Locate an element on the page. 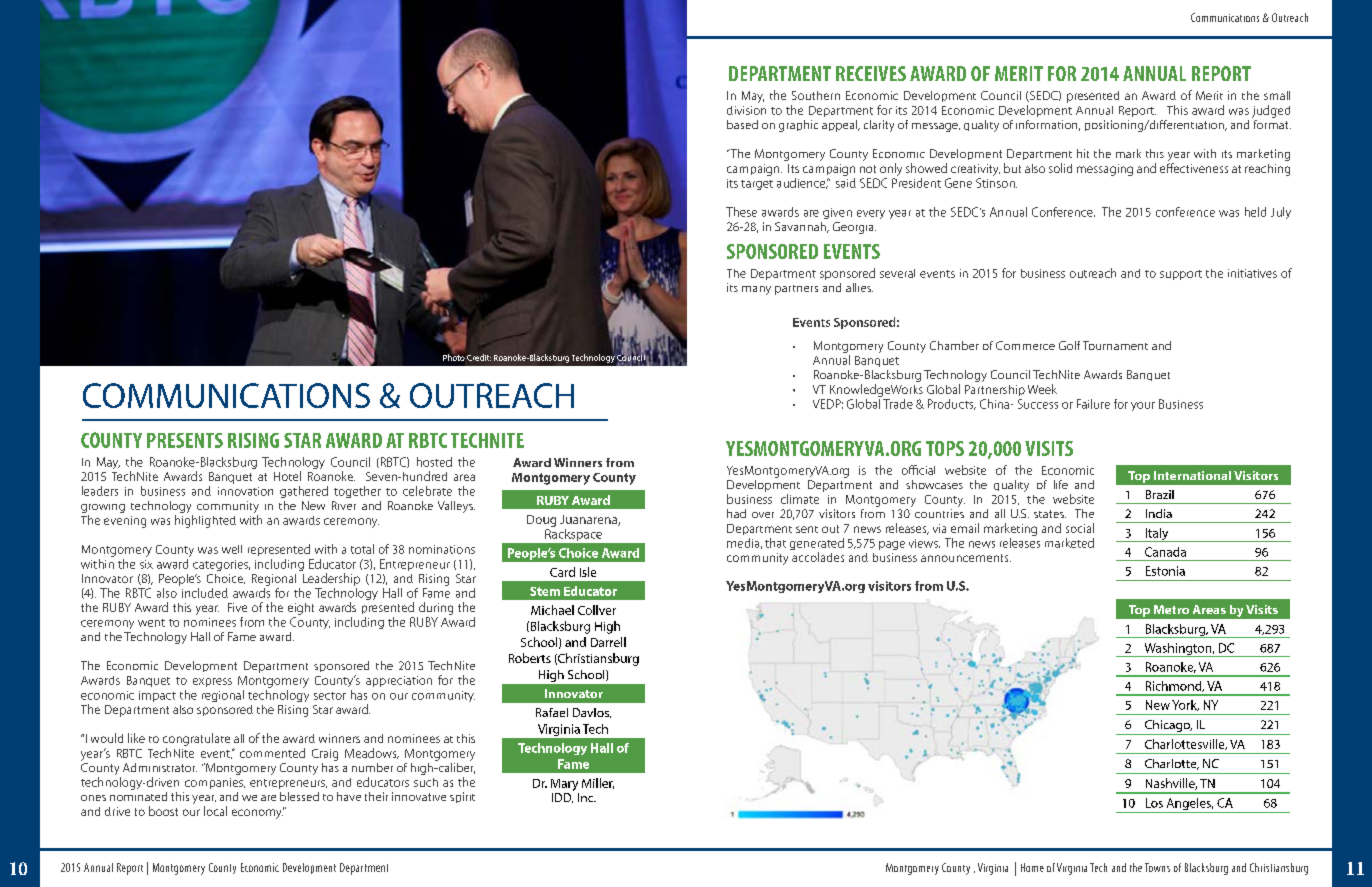  Miller is located at coordinates (598, 783).
